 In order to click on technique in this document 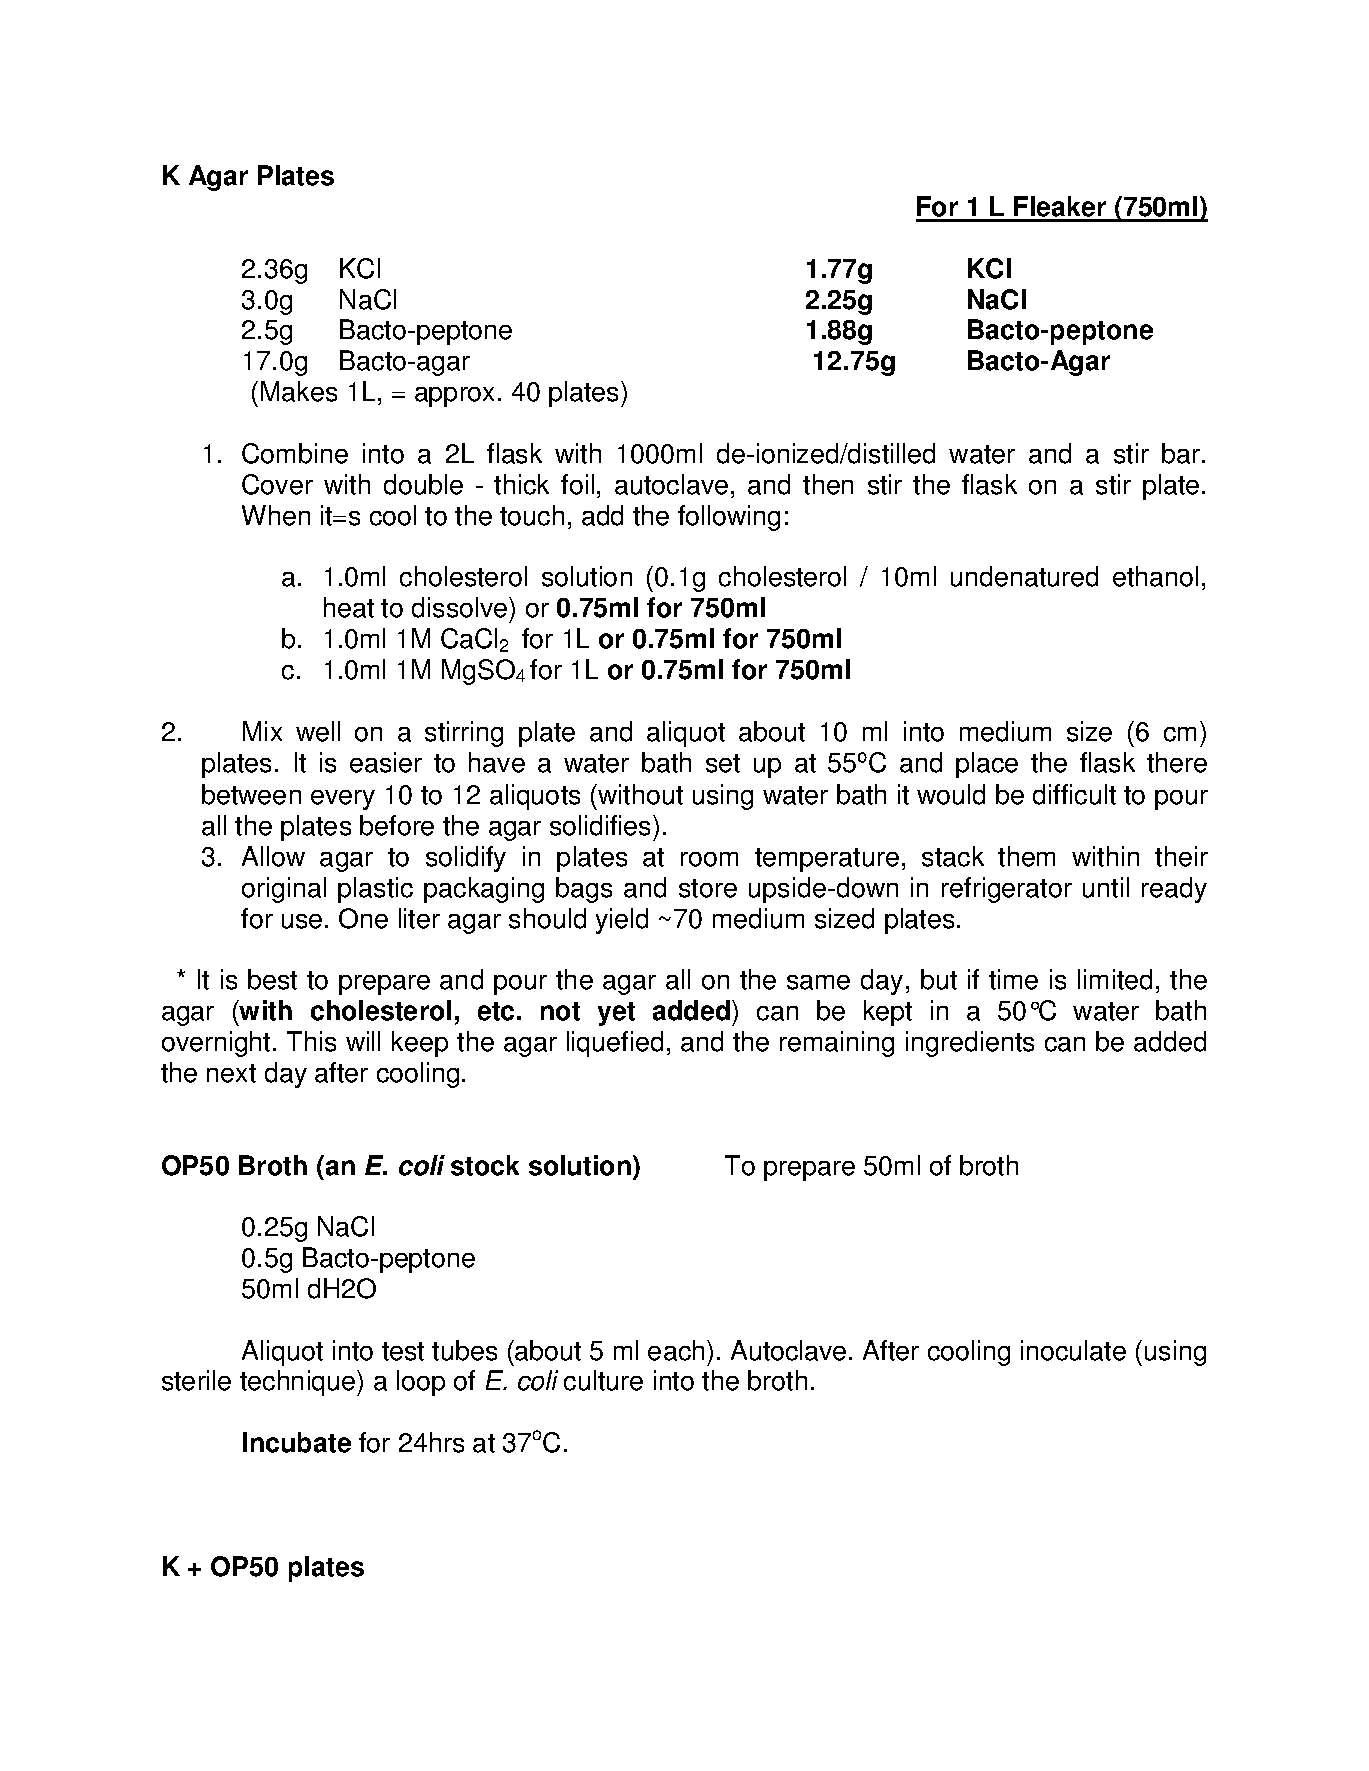, I will do `click(299, 1383)`.
